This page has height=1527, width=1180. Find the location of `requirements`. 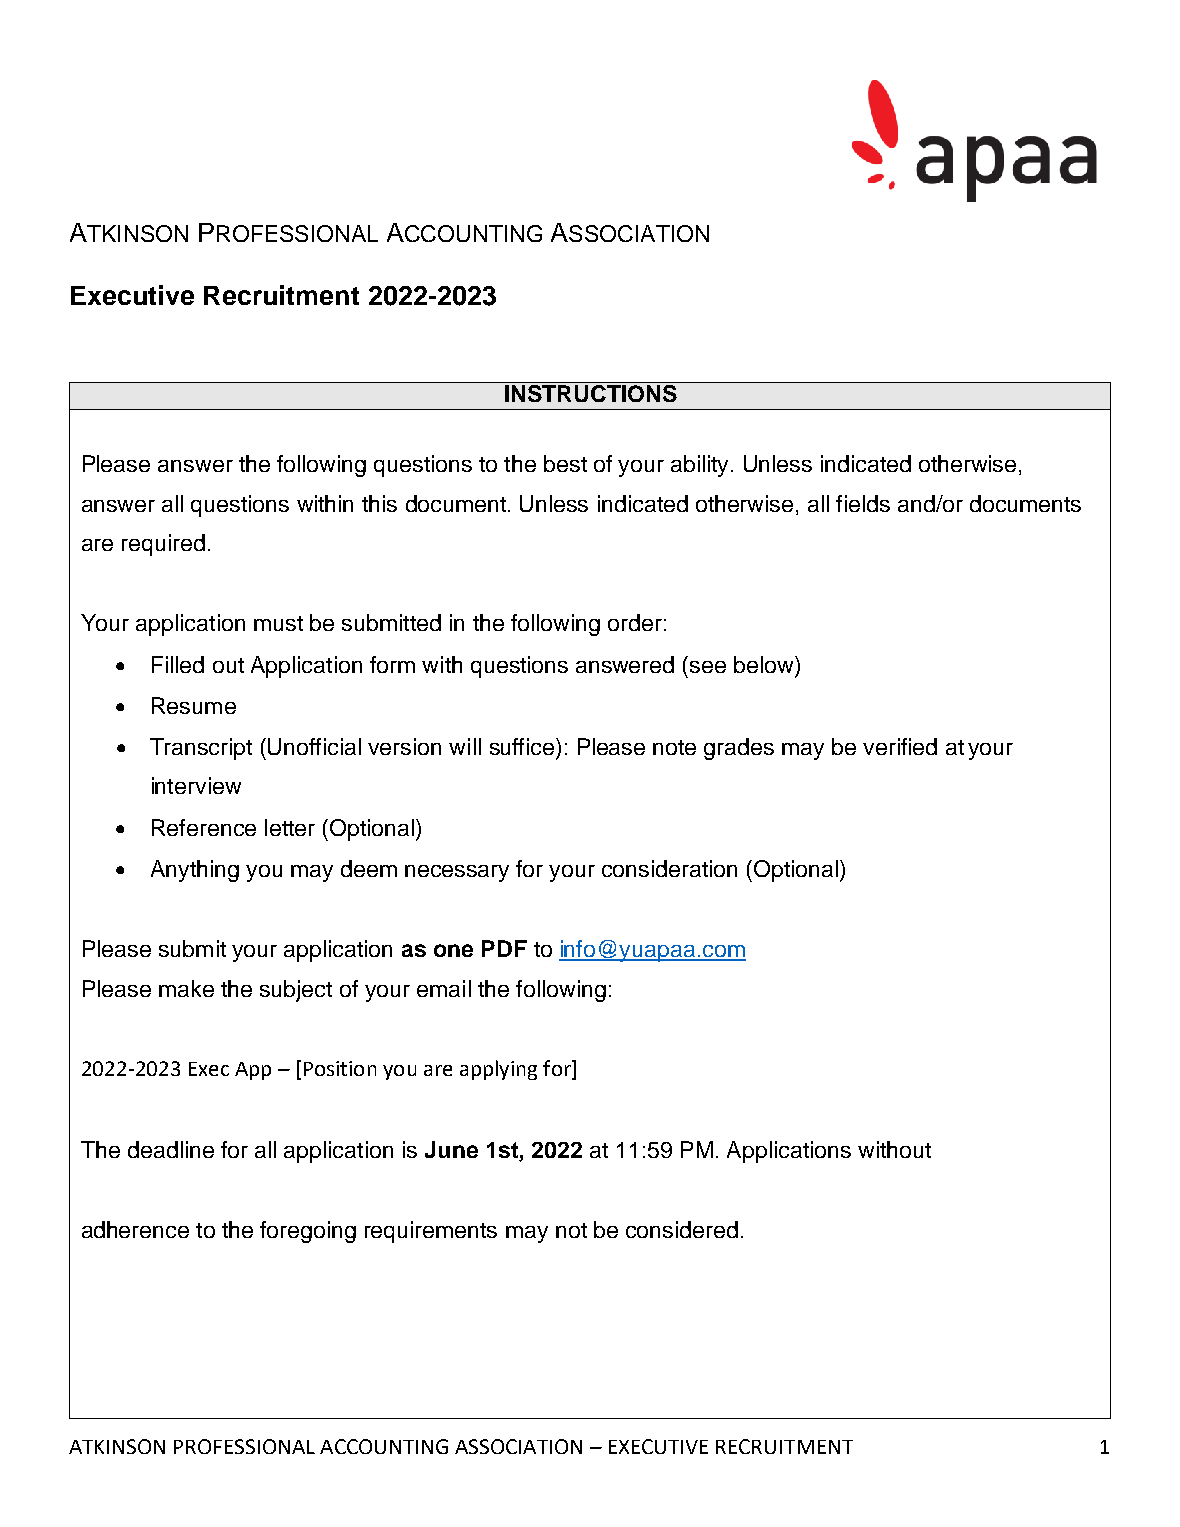

requirements is located at coordinates (431, 1232).
